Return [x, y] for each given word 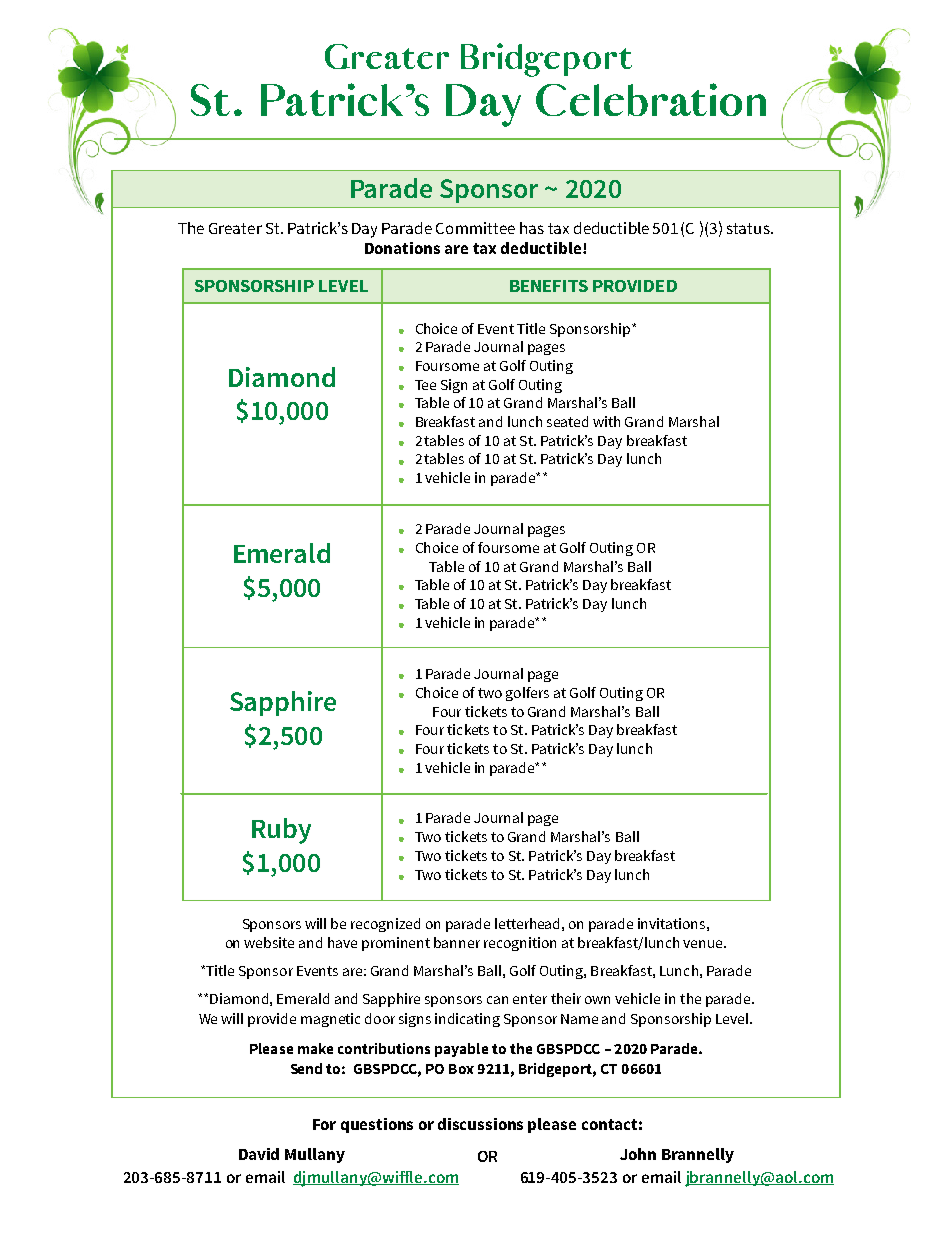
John [638, 1154]
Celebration [651, 99]
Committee [475, 228]
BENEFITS [549, 286]
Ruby [281, 831]
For [324, 1124]
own [597, 1000]
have [342, 942]
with [606, 421]
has [532, 228]
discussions [480, 1124]
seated [567, 421]
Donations [402, 248]
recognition [520, 944]
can [497, 1000]
